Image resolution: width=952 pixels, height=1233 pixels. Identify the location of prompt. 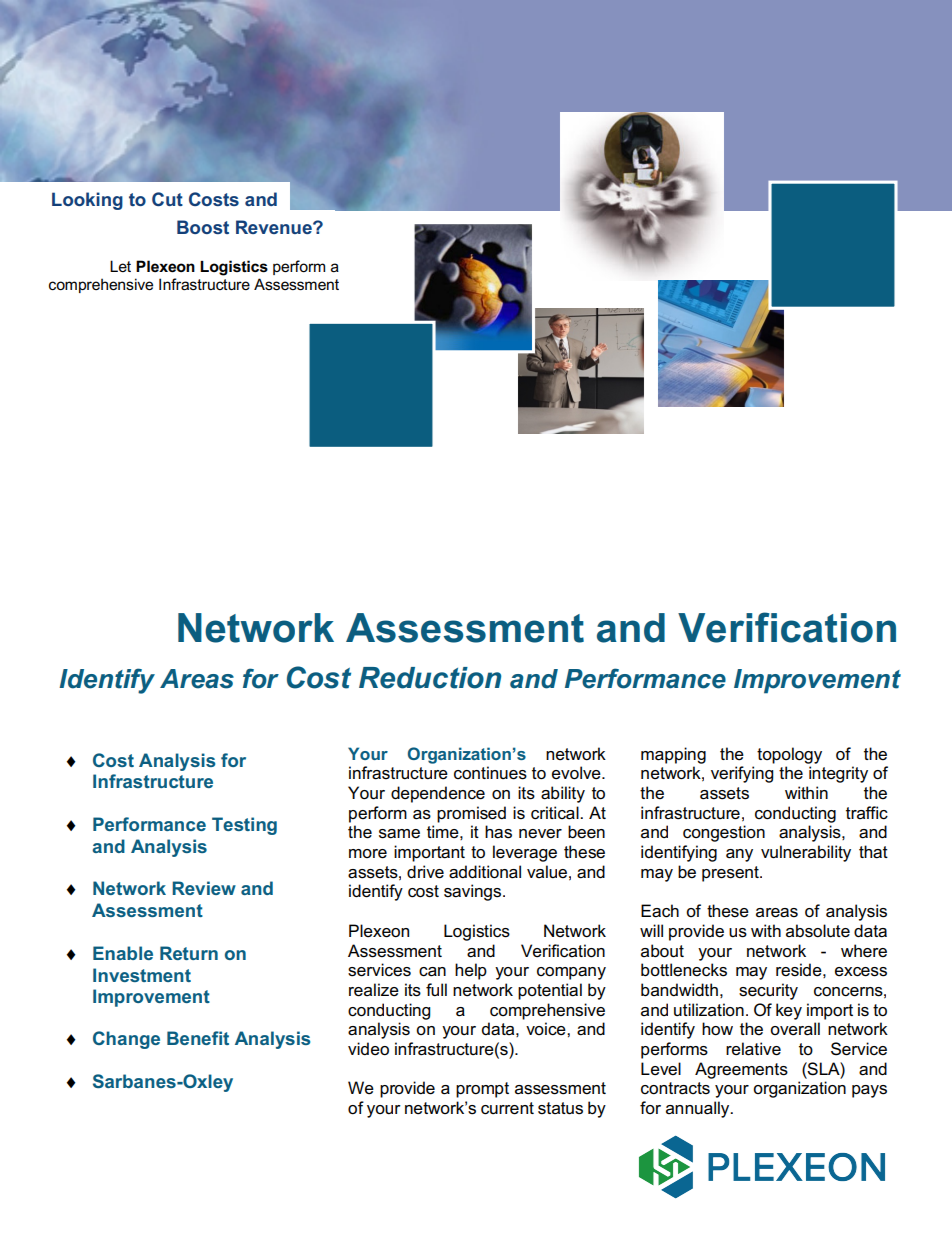
(482, 1090).
